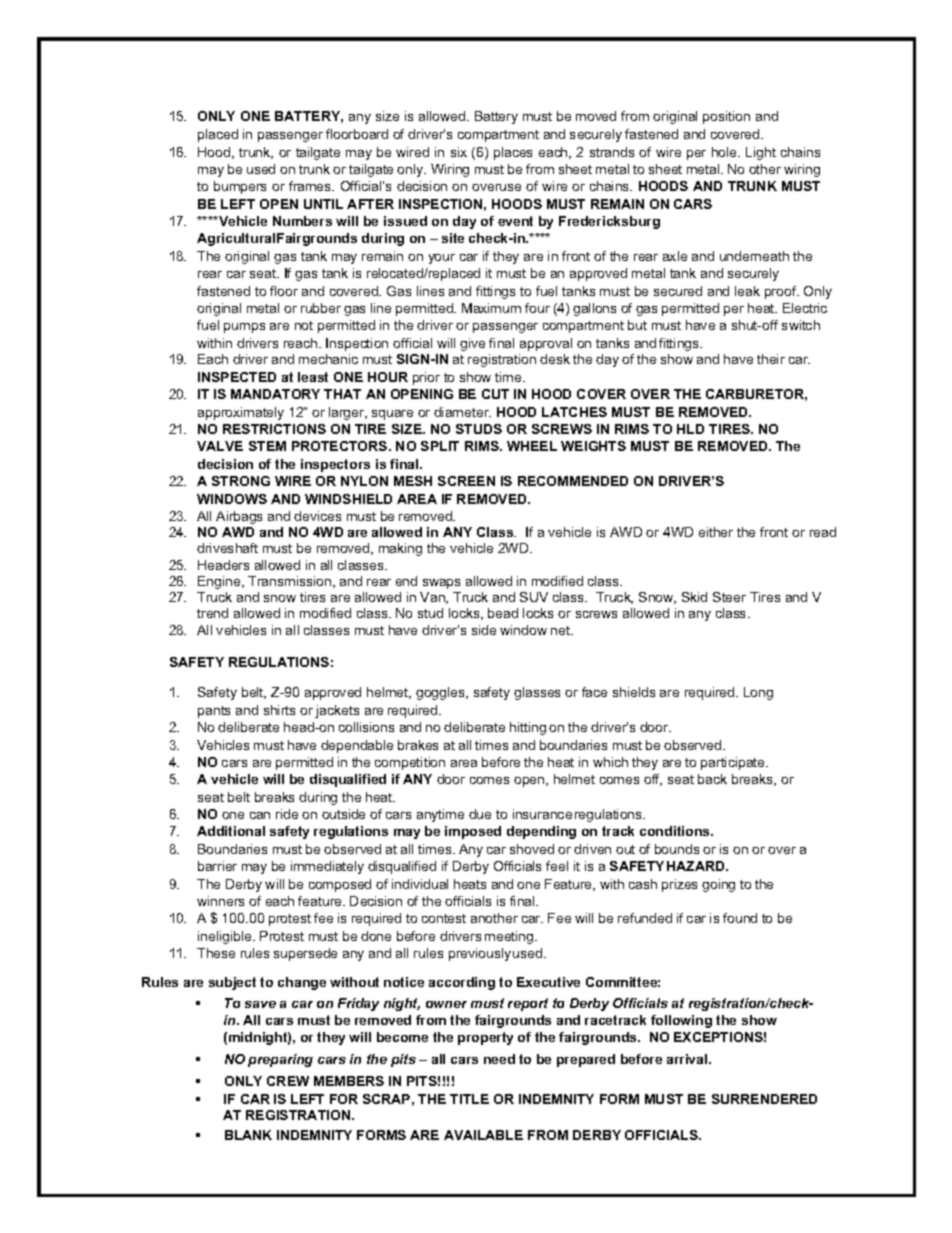 Image resolution: width=952 pixels, height=1233 pixels. What do you see at coordinates (248, 1135) in the screenshot?
I see `BLANK` at bounding box center [248, 1135].
